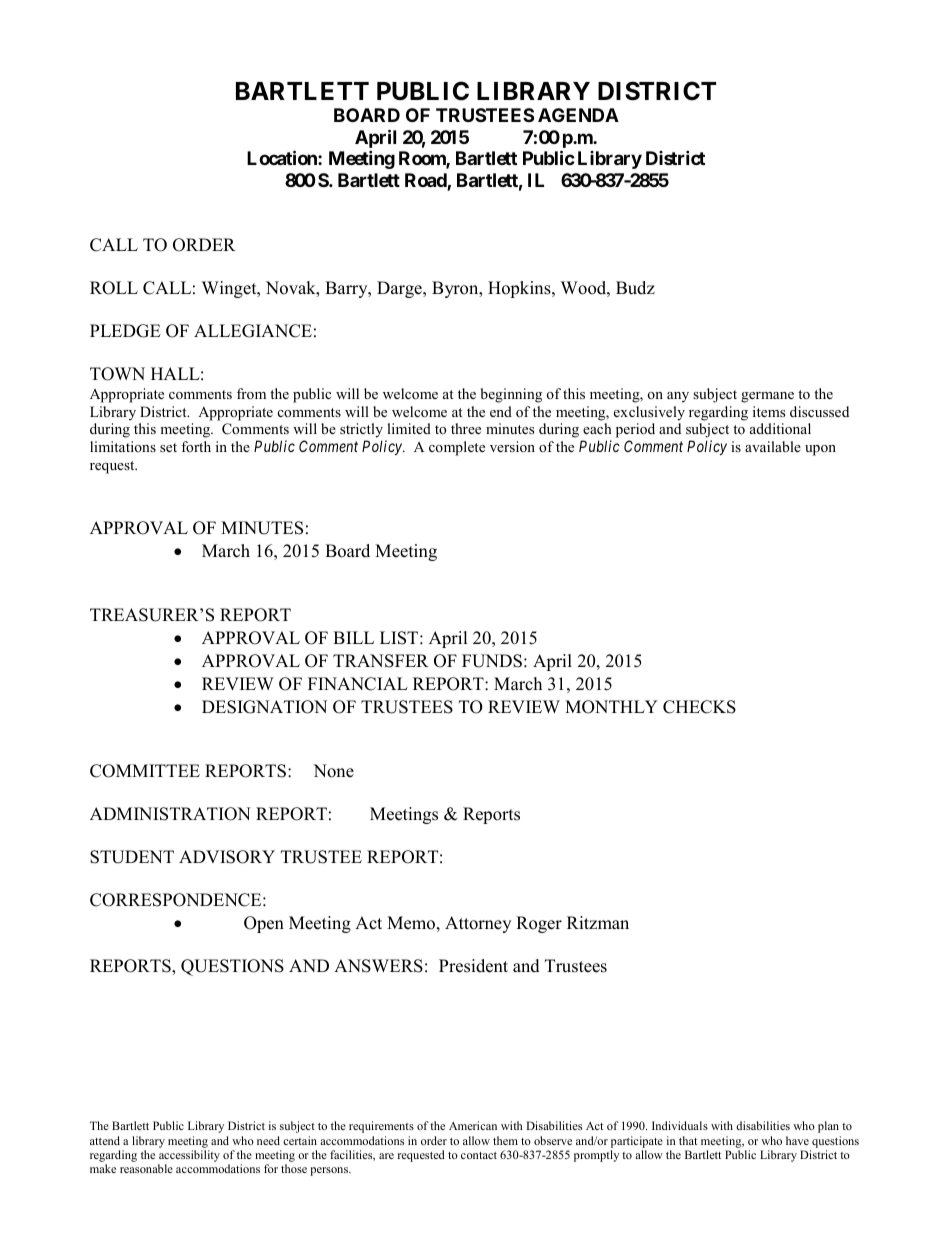  What do you see at coordinates (492, 661) in the screenshot?
I see `FUNDS` at bounding box center [492, 661].
